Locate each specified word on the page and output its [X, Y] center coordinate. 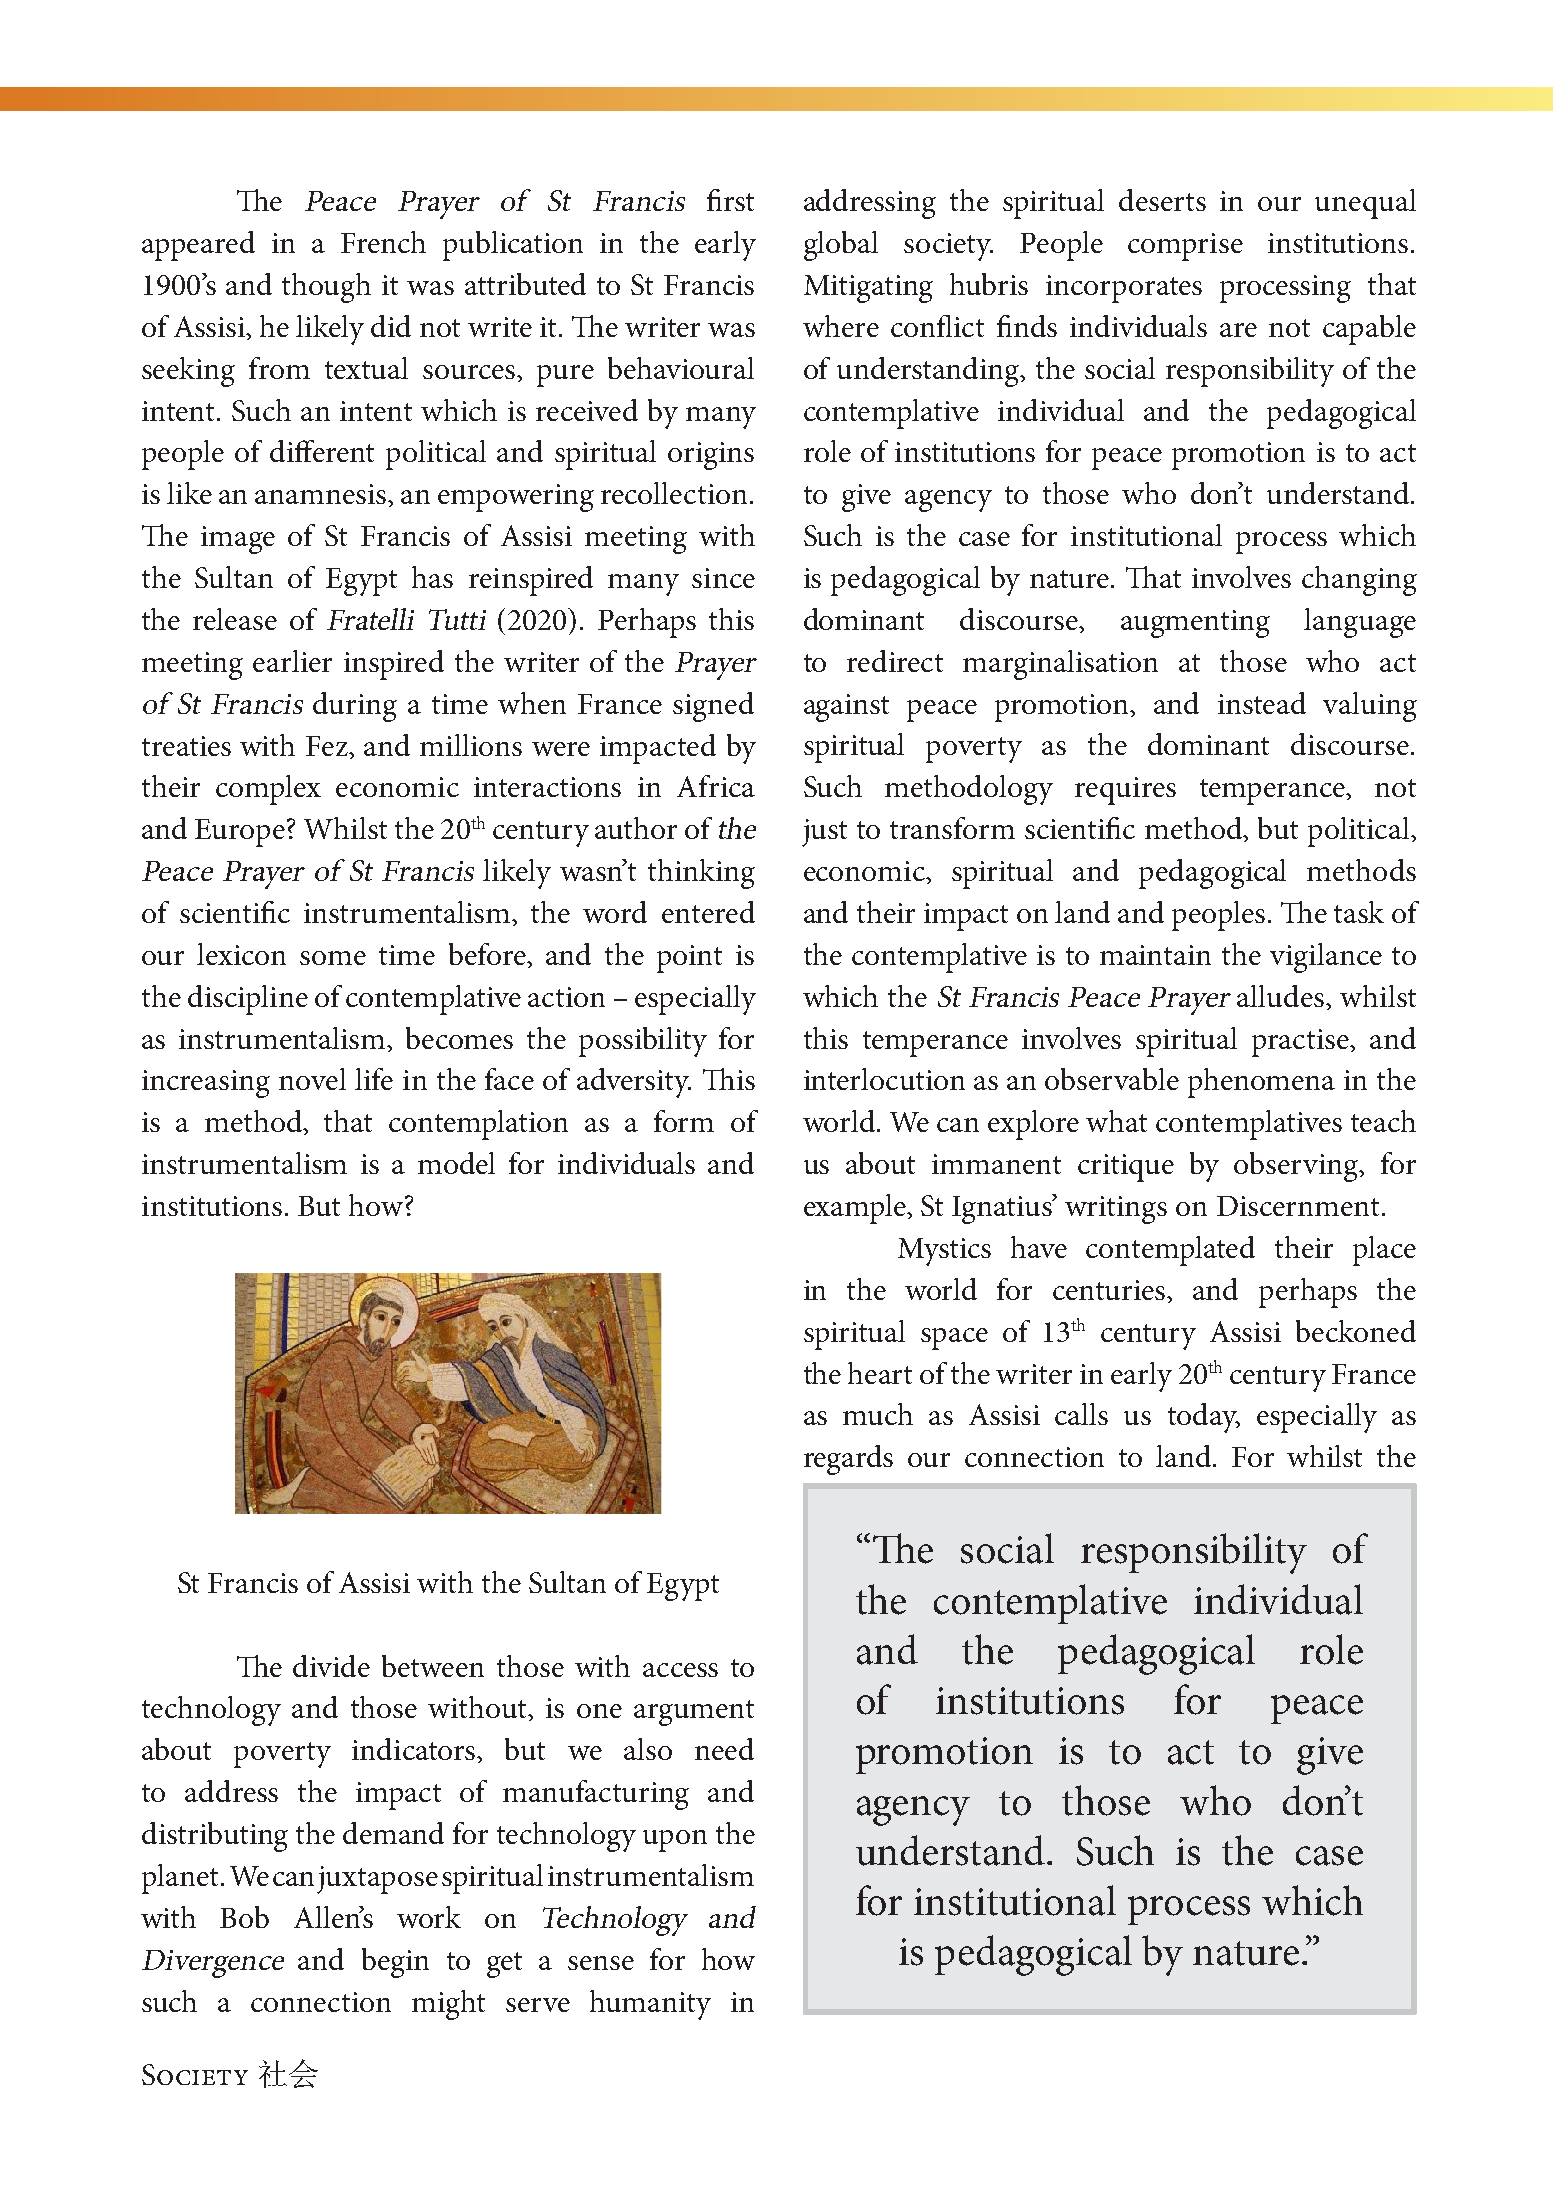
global [841, 246]
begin [395, 1963]
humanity [650, 2005]
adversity [634, 1083]
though [326, 288]
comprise [1185, 247]
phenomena [1261, 1083]
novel [312, 1079]
